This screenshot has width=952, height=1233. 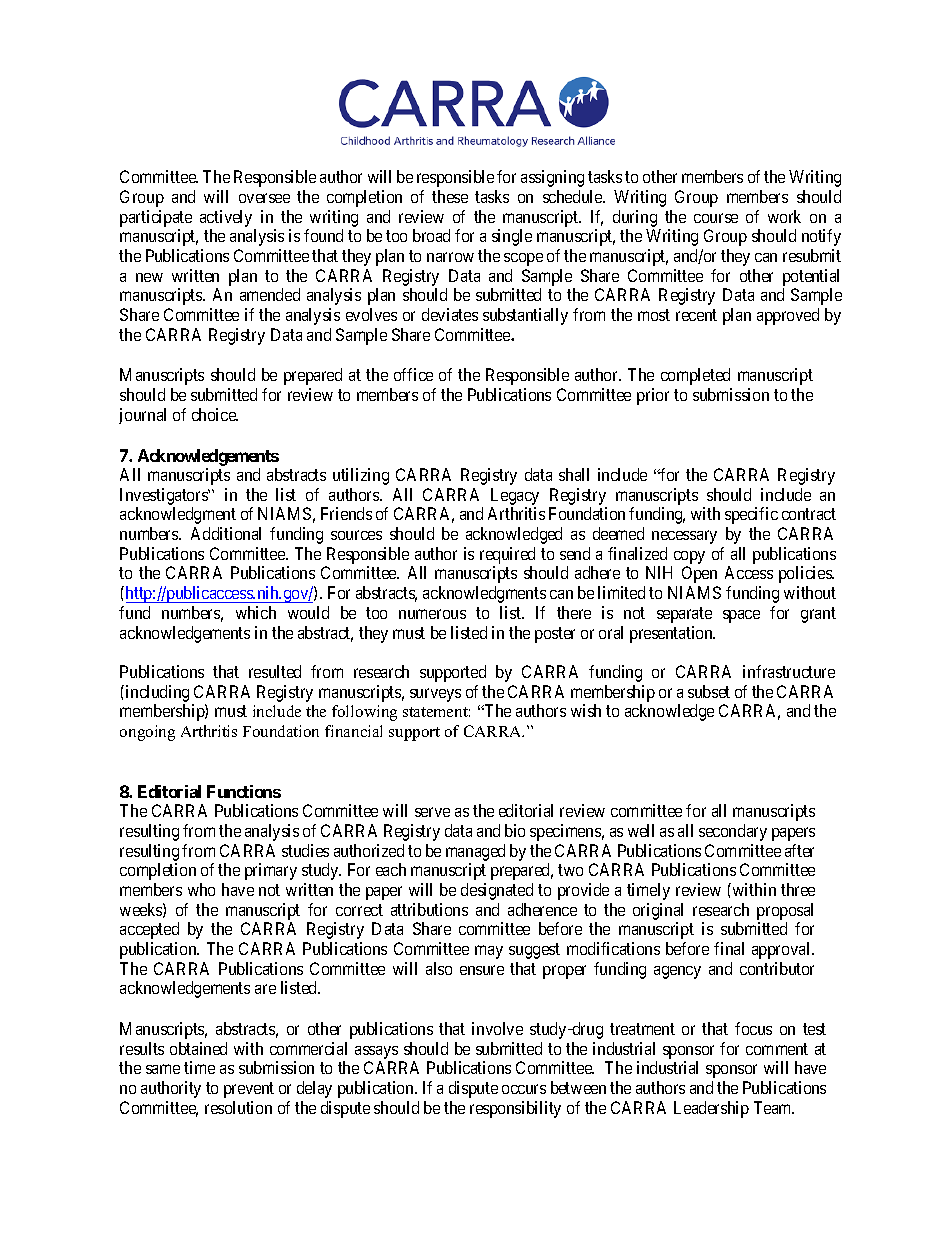 What do you see at coordinates (201, 889) in the screenshot?
I see `who` at bounding box center [201, 889].
